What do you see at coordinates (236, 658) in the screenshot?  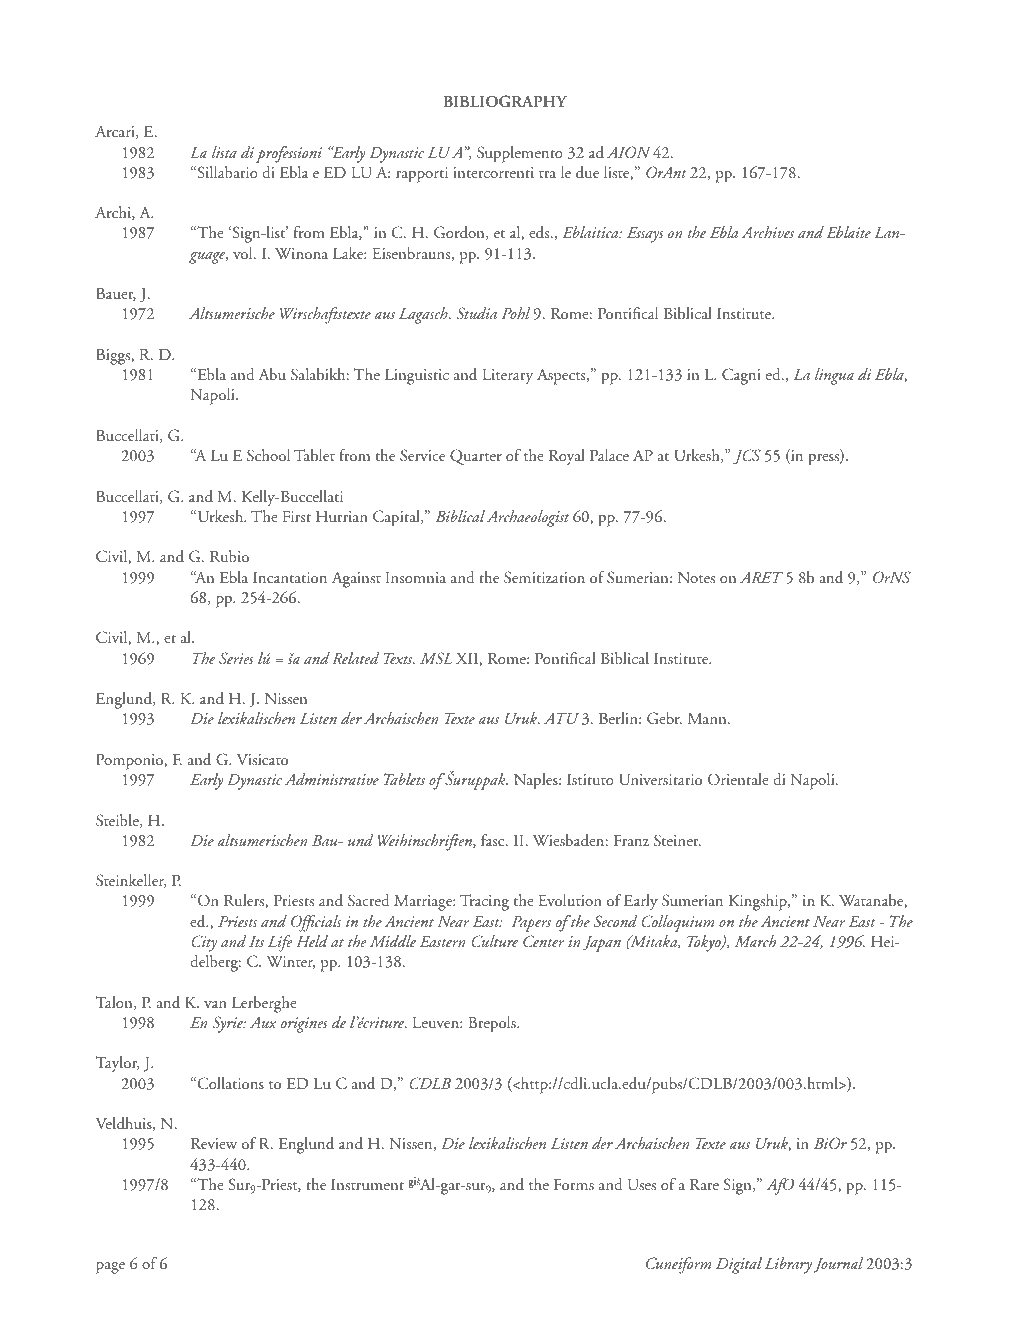 I see `Series` at bounding box center [236, 658].
